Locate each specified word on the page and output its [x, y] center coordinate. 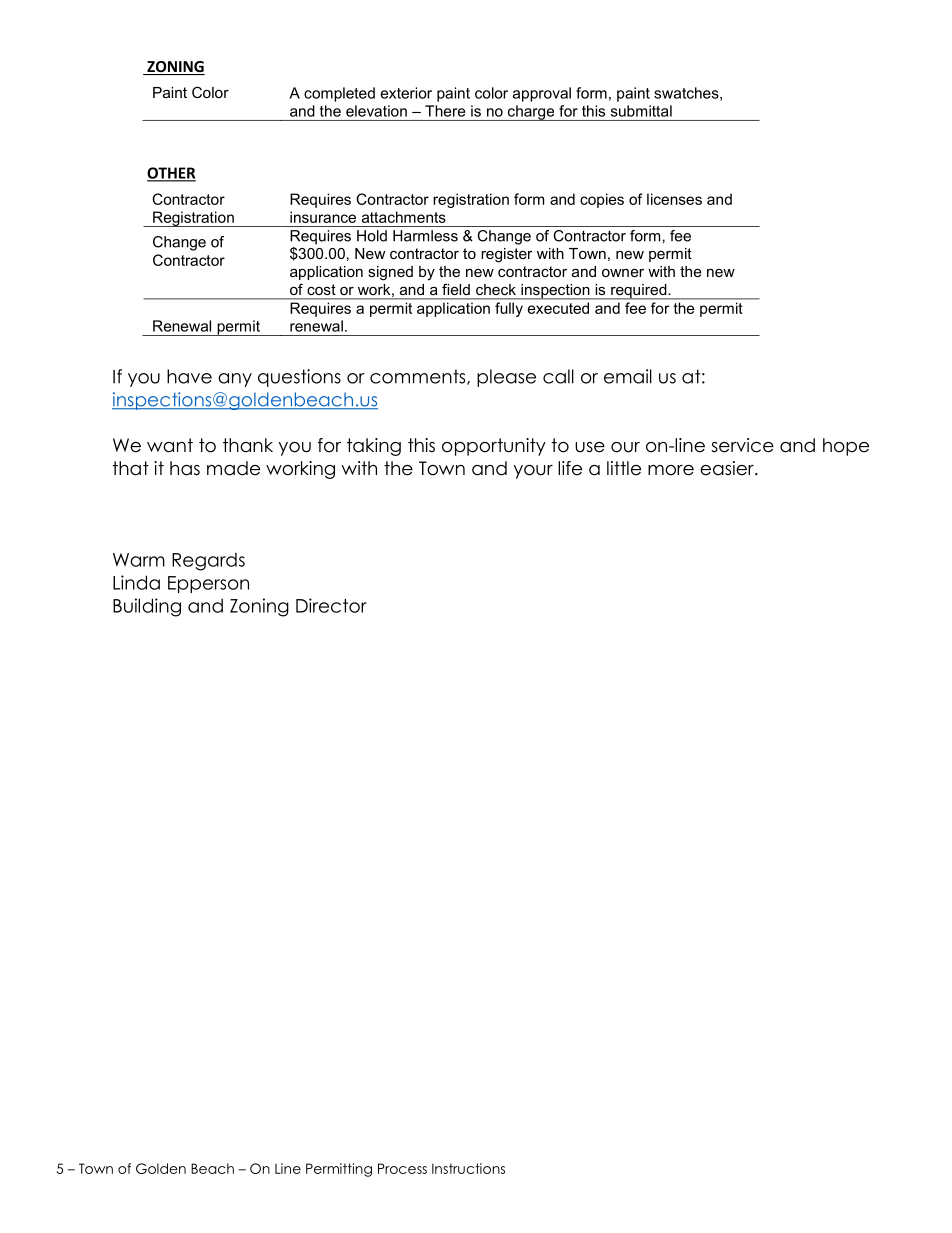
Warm [139, 560]
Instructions [468, 1168]
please [506, 378]
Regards [208, 562]
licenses [674, 199]
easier [728, 468]
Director [331, 605]
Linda [136, 582]
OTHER [171, 174]
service [742, 445]
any [235, 380]
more [671, 470]
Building [147, 607]
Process [402, 1168]
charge [531, 113]
